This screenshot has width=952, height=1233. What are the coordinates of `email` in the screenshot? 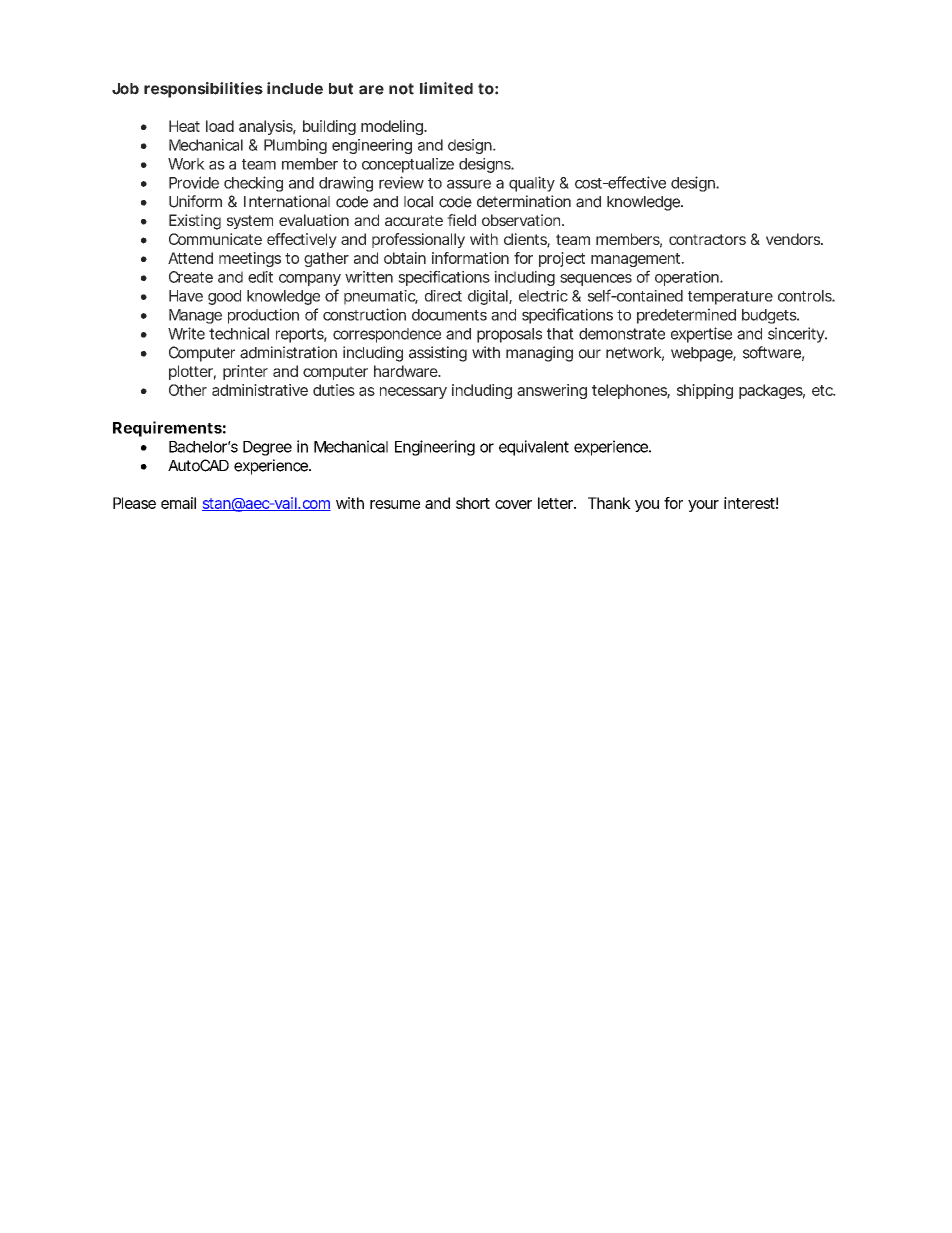 It's located at (178, 503).
